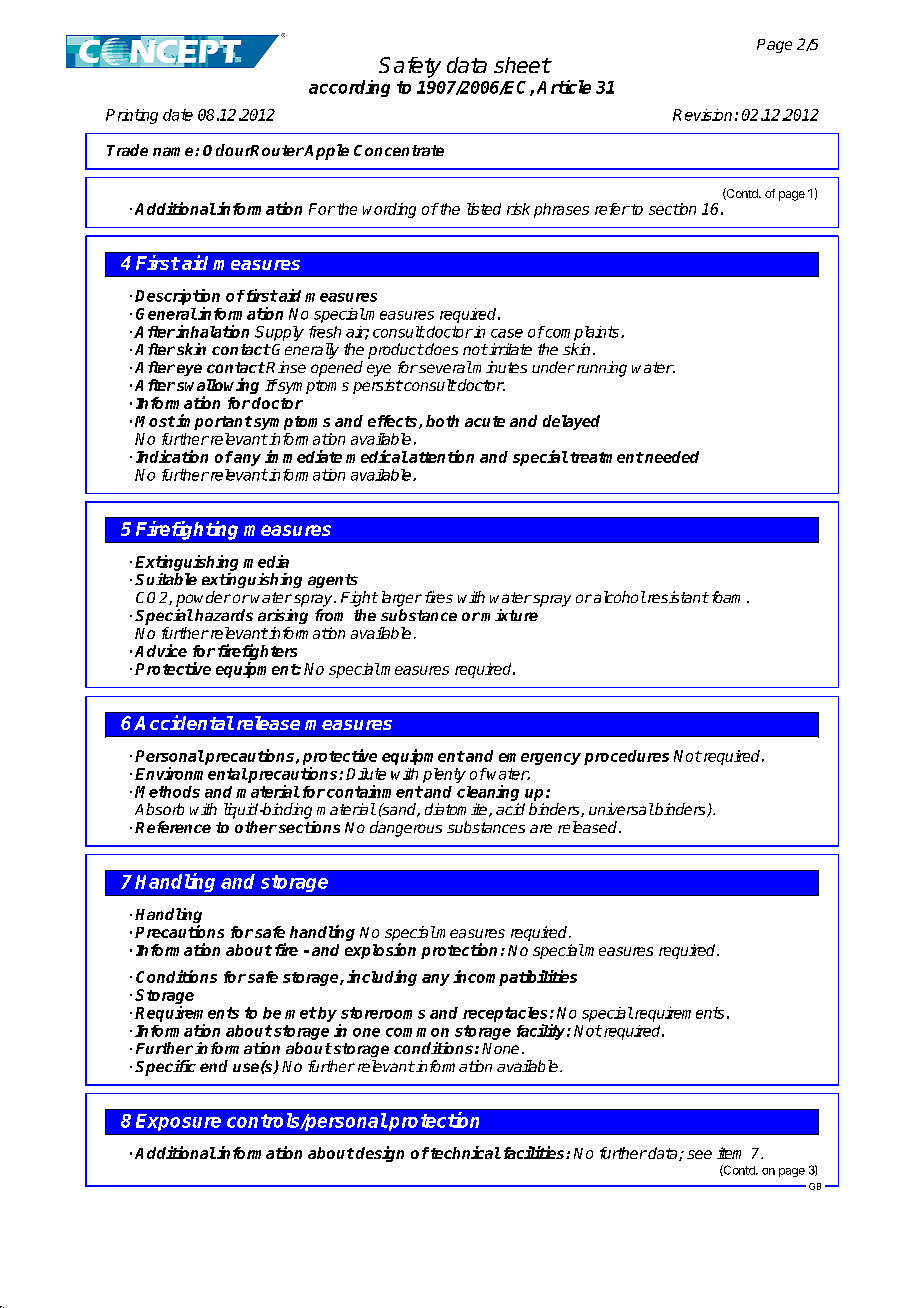 This image has height=1308, width=924. I want to click on treatment, so click(607, 457).
